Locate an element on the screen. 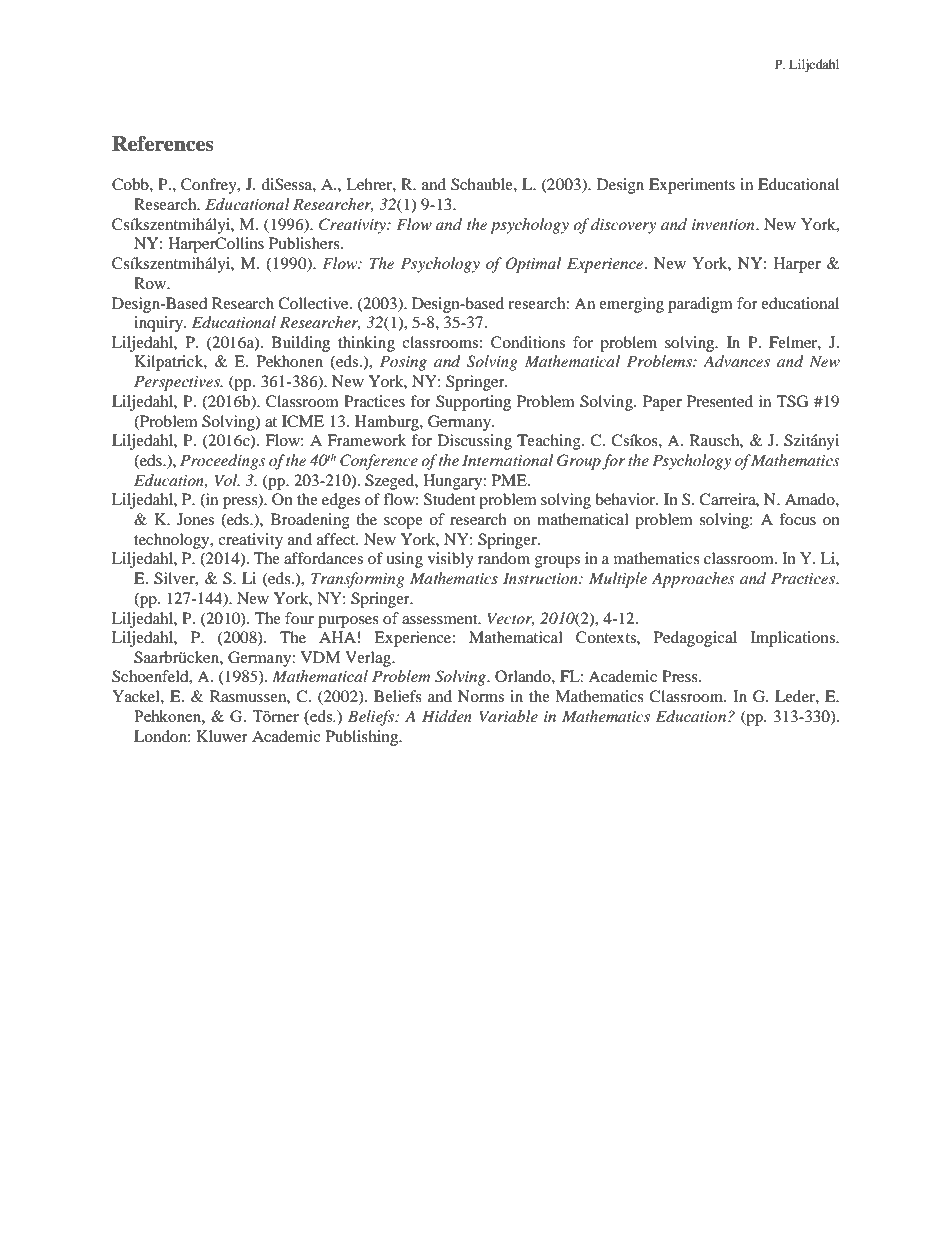  Jones is located at coordinates (195, 519).
